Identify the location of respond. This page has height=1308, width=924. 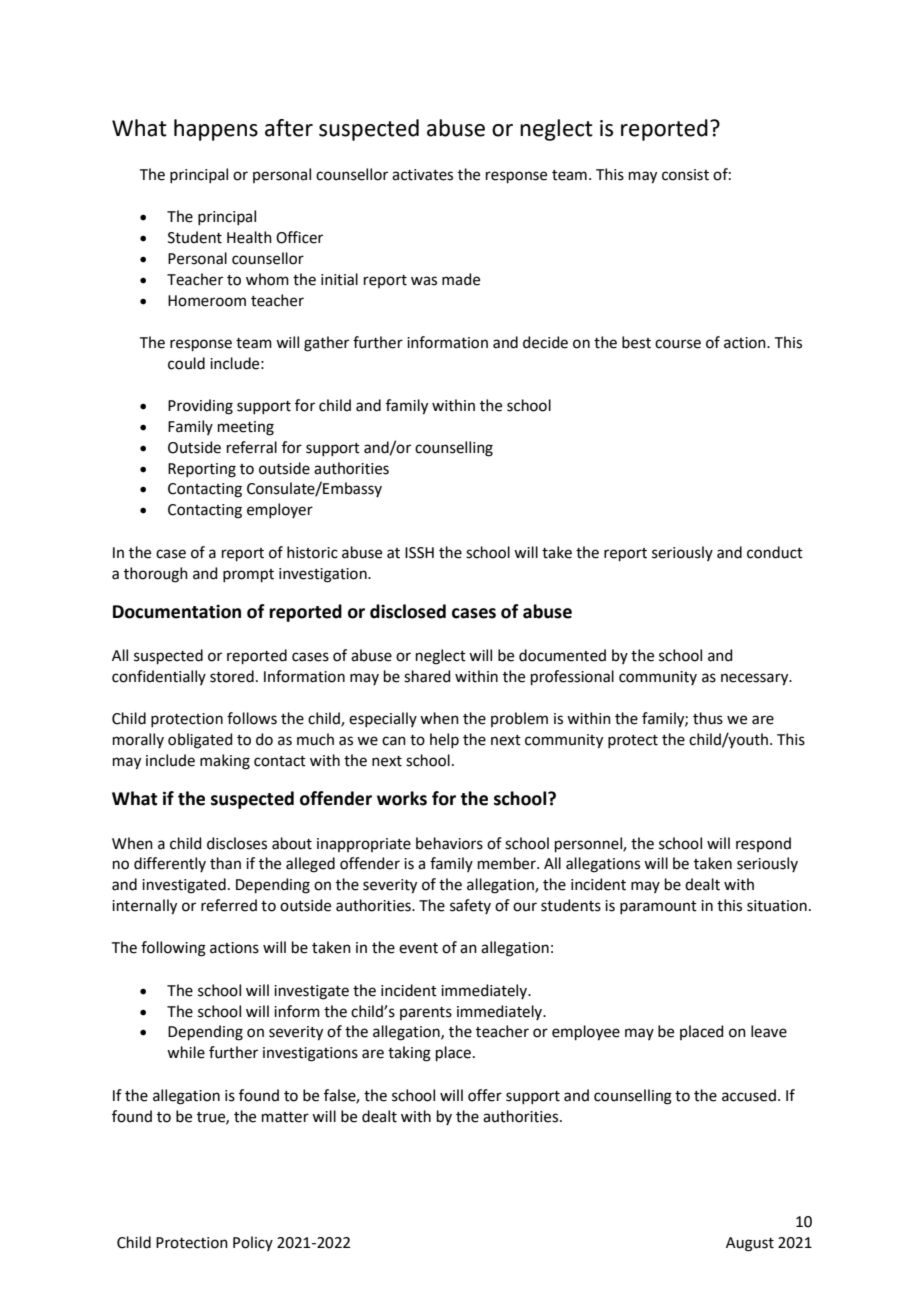
(763, 844).
